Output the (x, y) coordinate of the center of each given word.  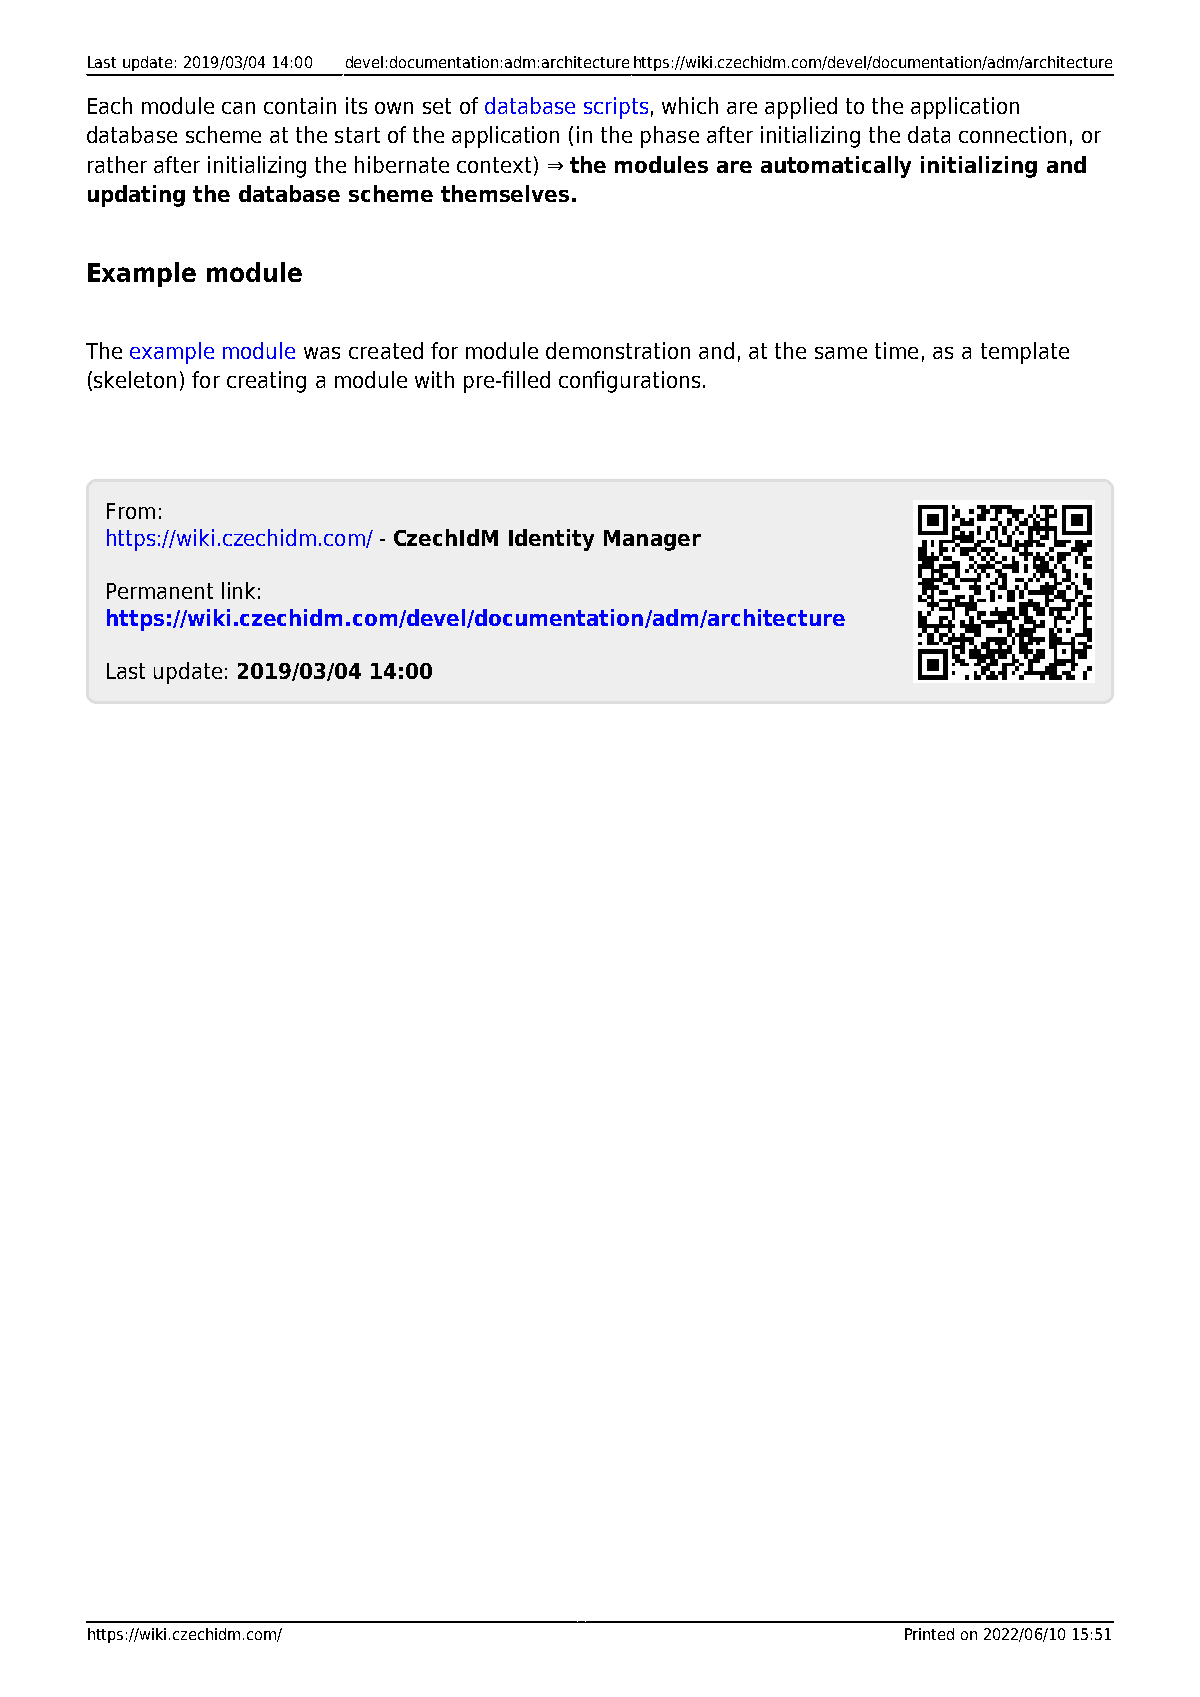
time (896, 350)
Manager (652, 540)
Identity (551, 540)
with (434, 379)
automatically (836, 167)
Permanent (160, 591)
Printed (929, 1634)
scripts (616, 108)
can (238, 108)
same (841, 353)
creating (266, 382)
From (131, 511)
